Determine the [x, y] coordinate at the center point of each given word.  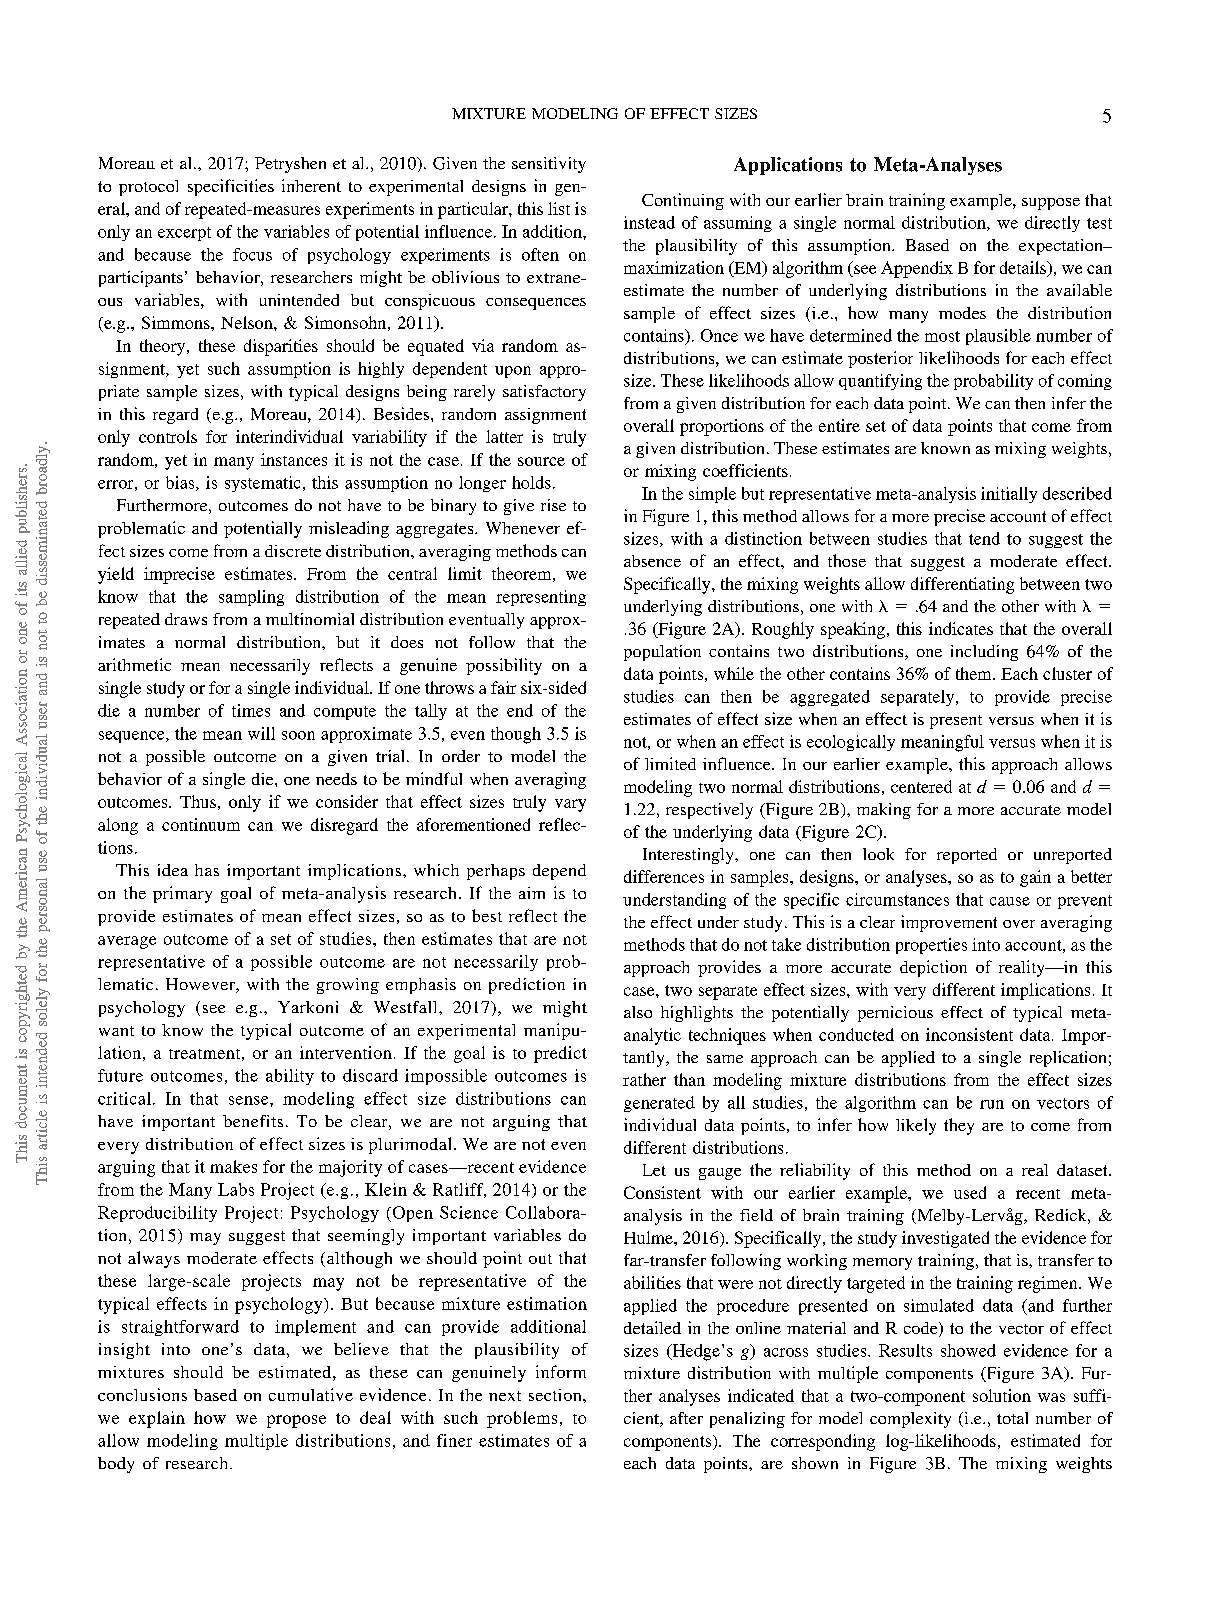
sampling [251, 598]
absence [652, 561]
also [638, 1012]
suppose [1051, 204]
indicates [961, 628]
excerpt [184, 234]
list [559, 208]
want [116, 1031]
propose [296, 1421]
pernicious [895, 1014]
